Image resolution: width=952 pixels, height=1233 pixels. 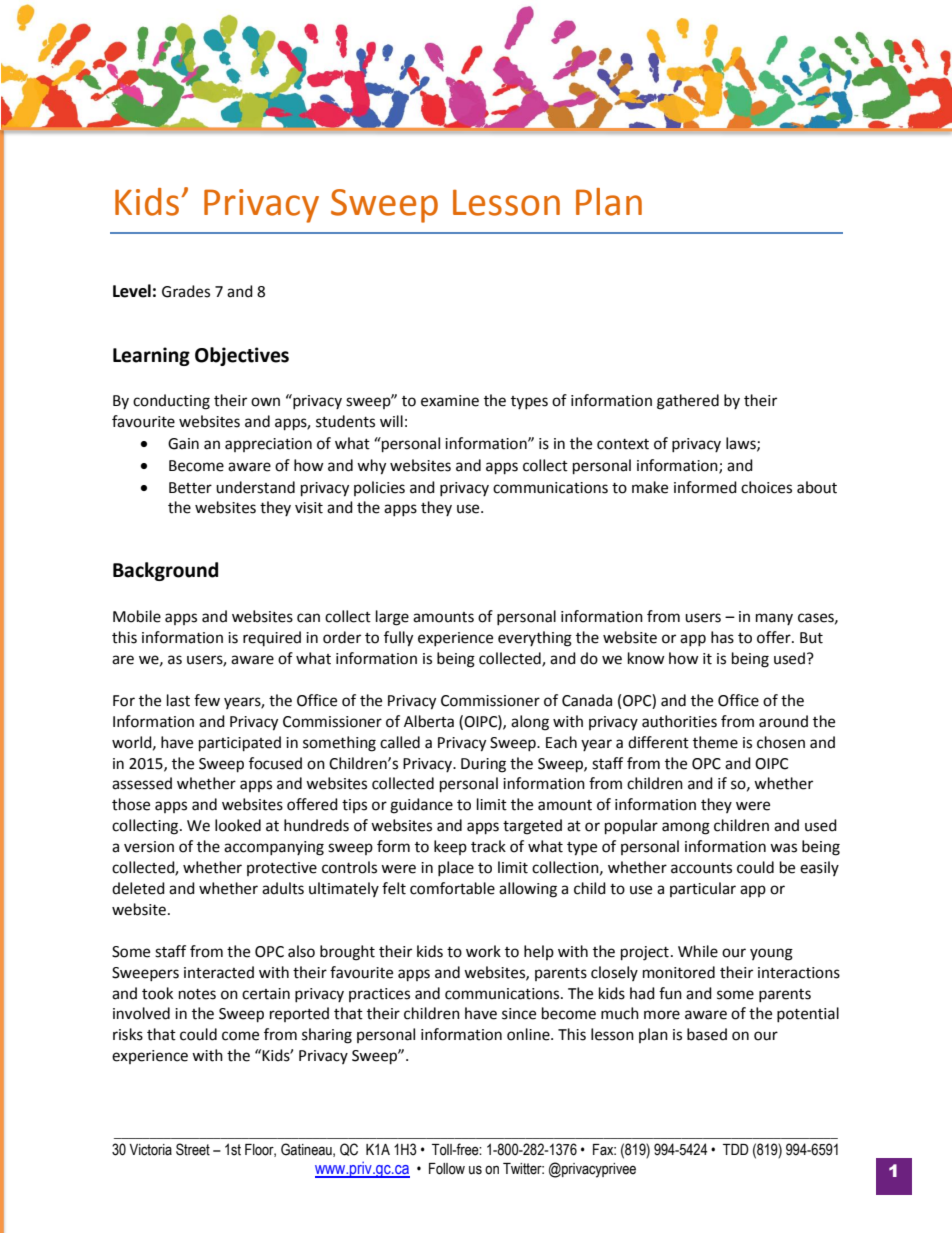 I want to click on Grades, so click(x=186, y=291).
